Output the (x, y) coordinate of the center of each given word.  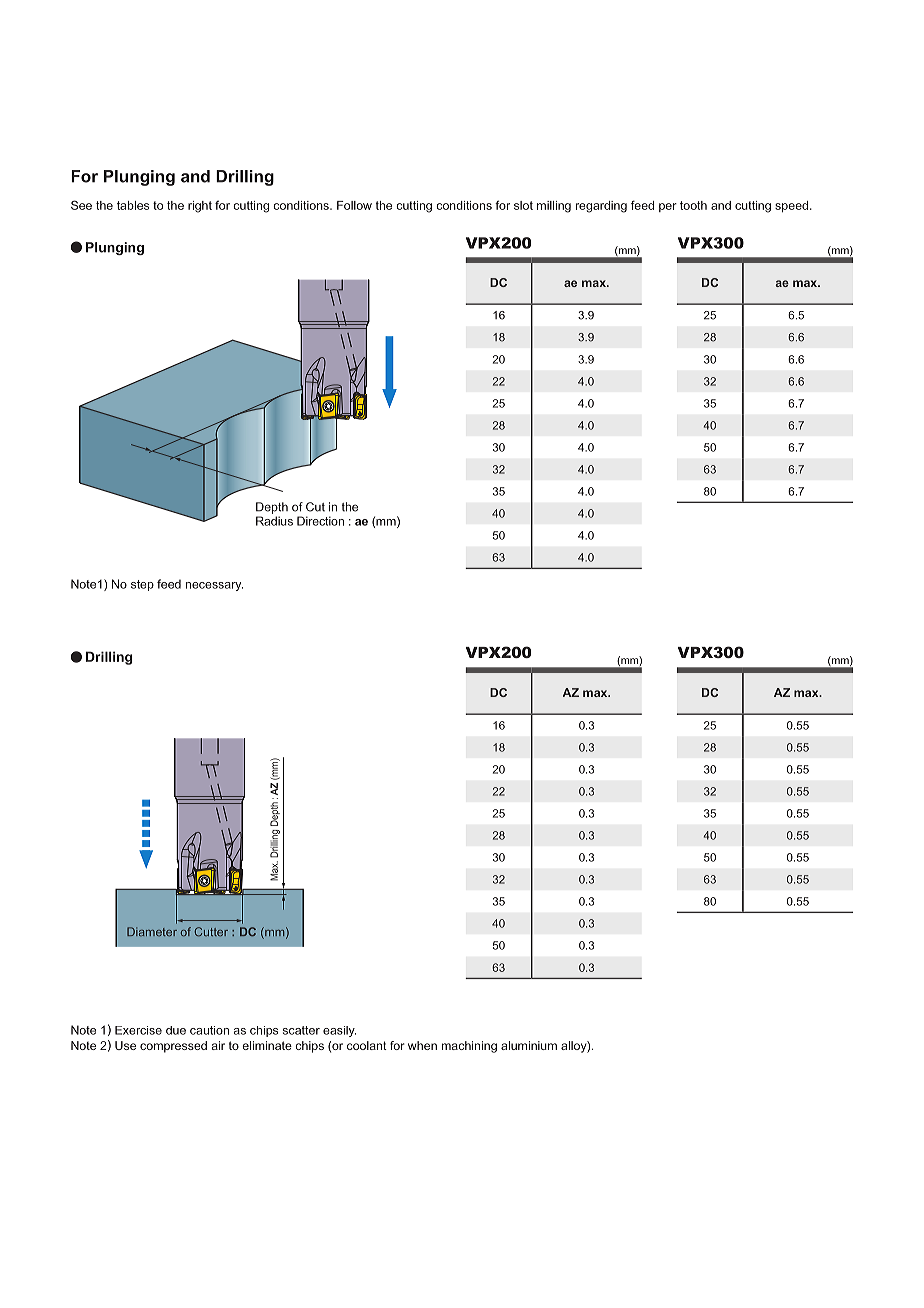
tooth (693, 205)
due (176, 1030)
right (200, 207)
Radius (274, 521)
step (142, 585)
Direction (320, 521)
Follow (354, 205)
